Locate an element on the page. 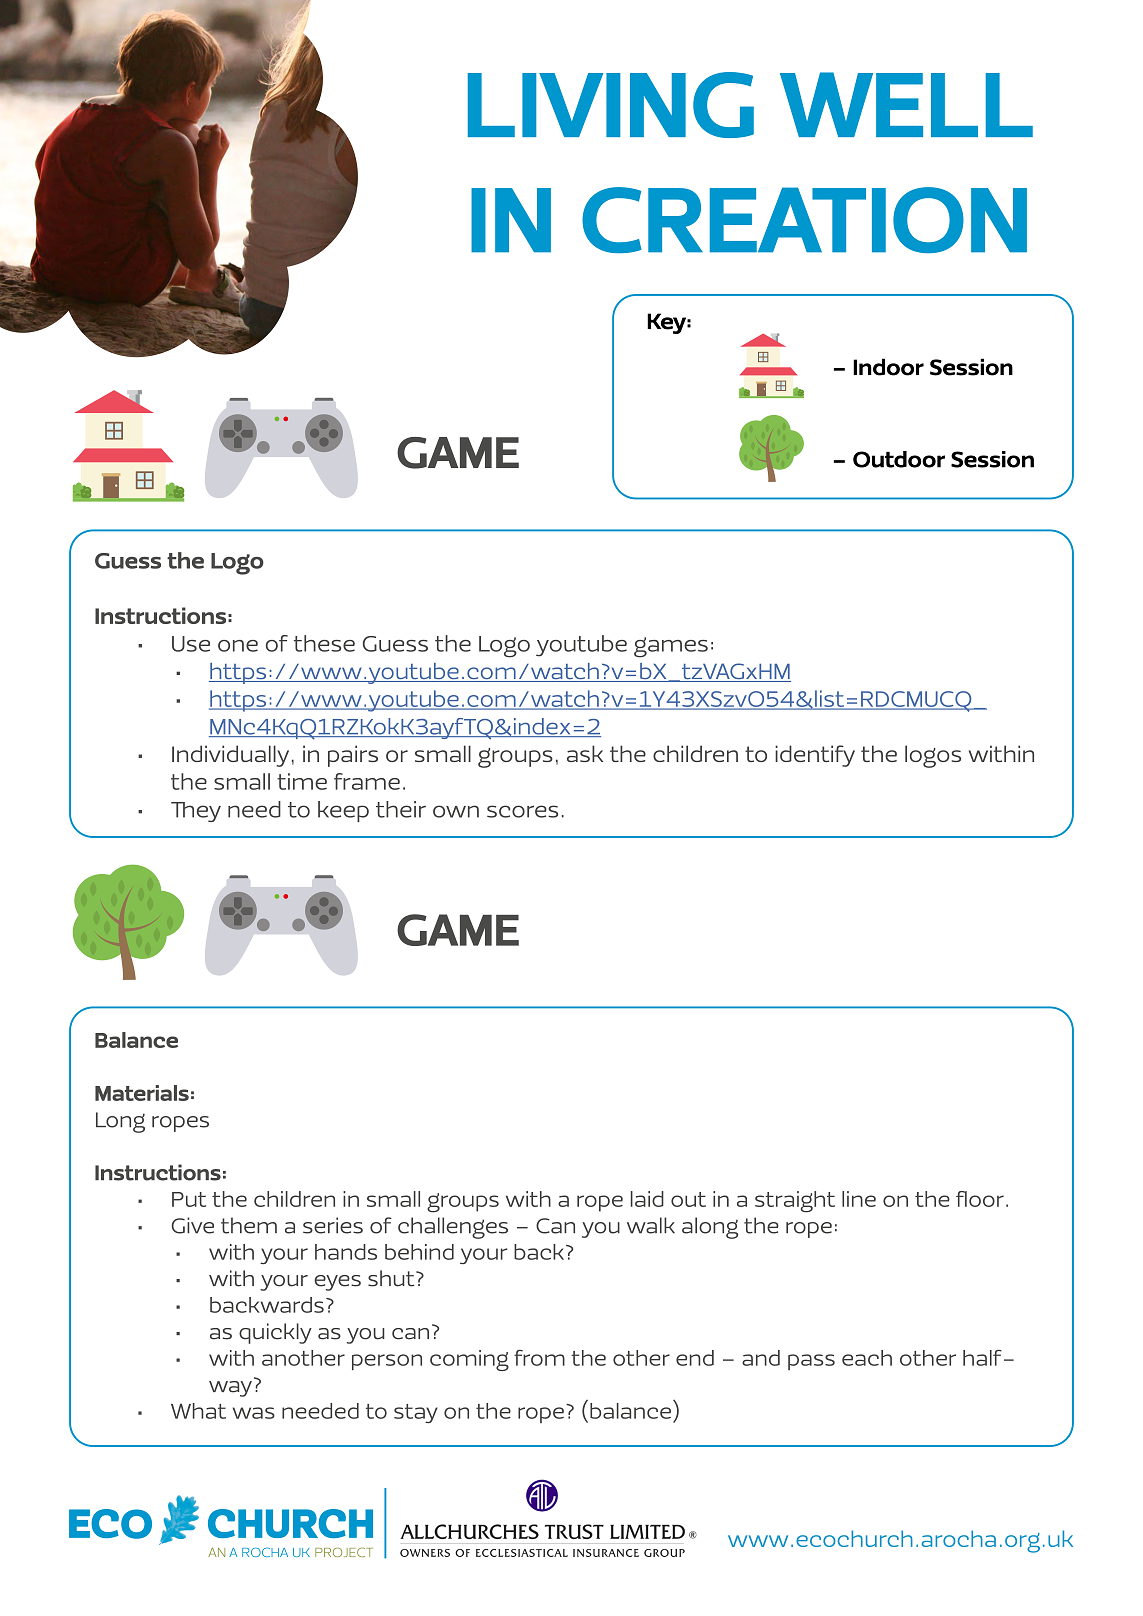 The height and width of the page is (1616, 1143). from is located at coordinates (539, 1358).
